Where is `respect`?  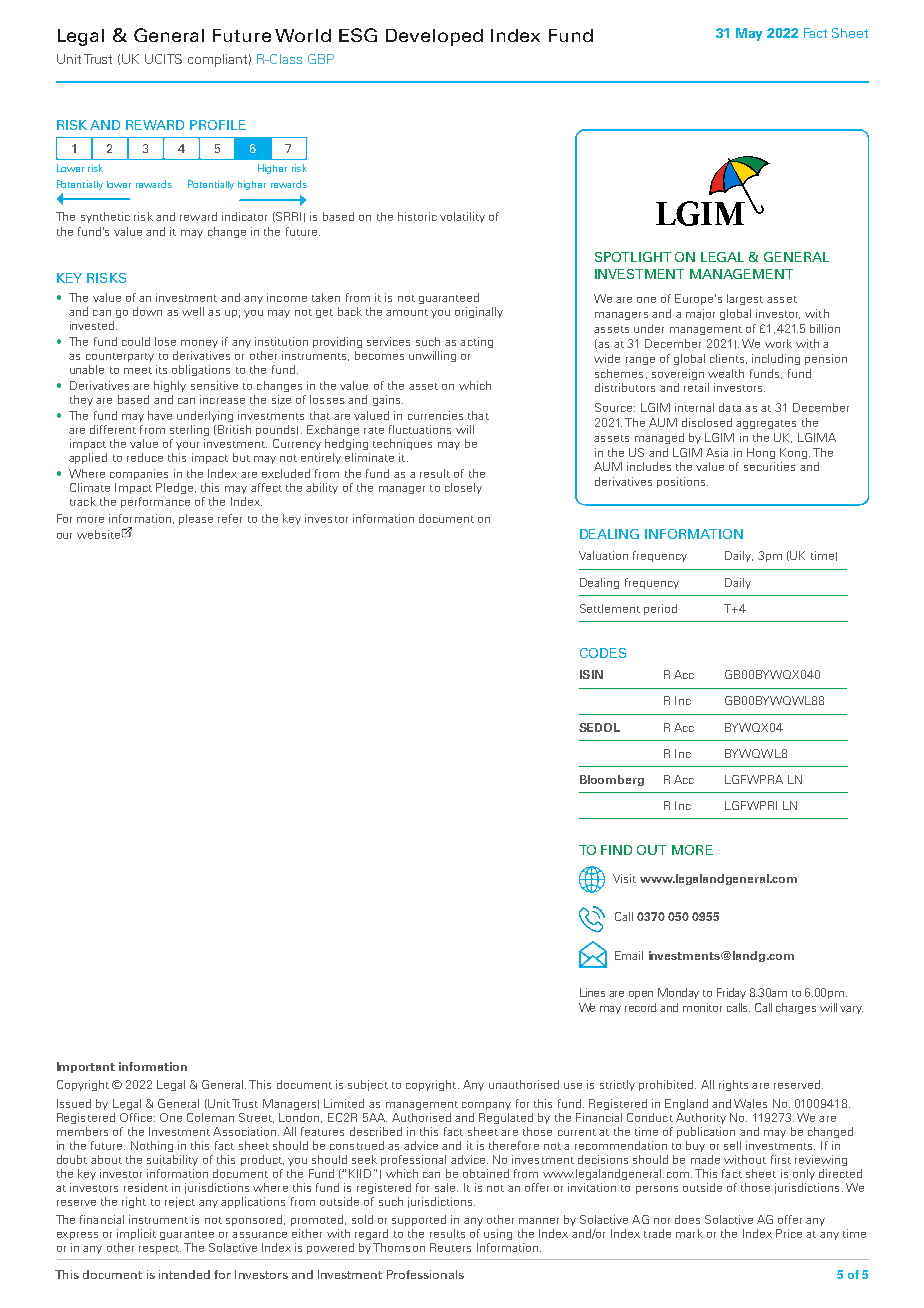
respect is located at coordinates (160, 1249).
